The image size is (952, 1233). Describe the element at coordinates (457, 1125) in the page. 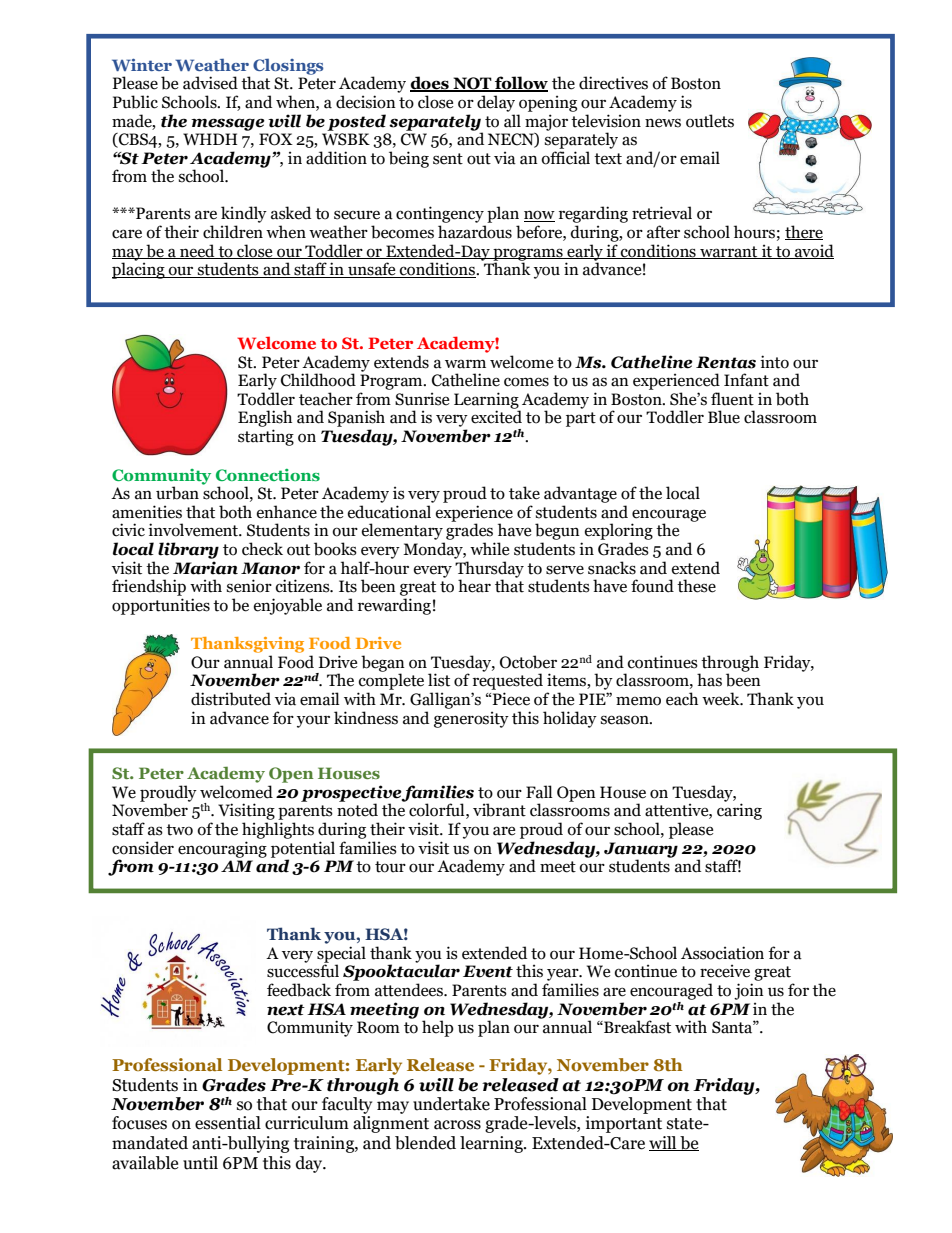

I see `across` at that location.
